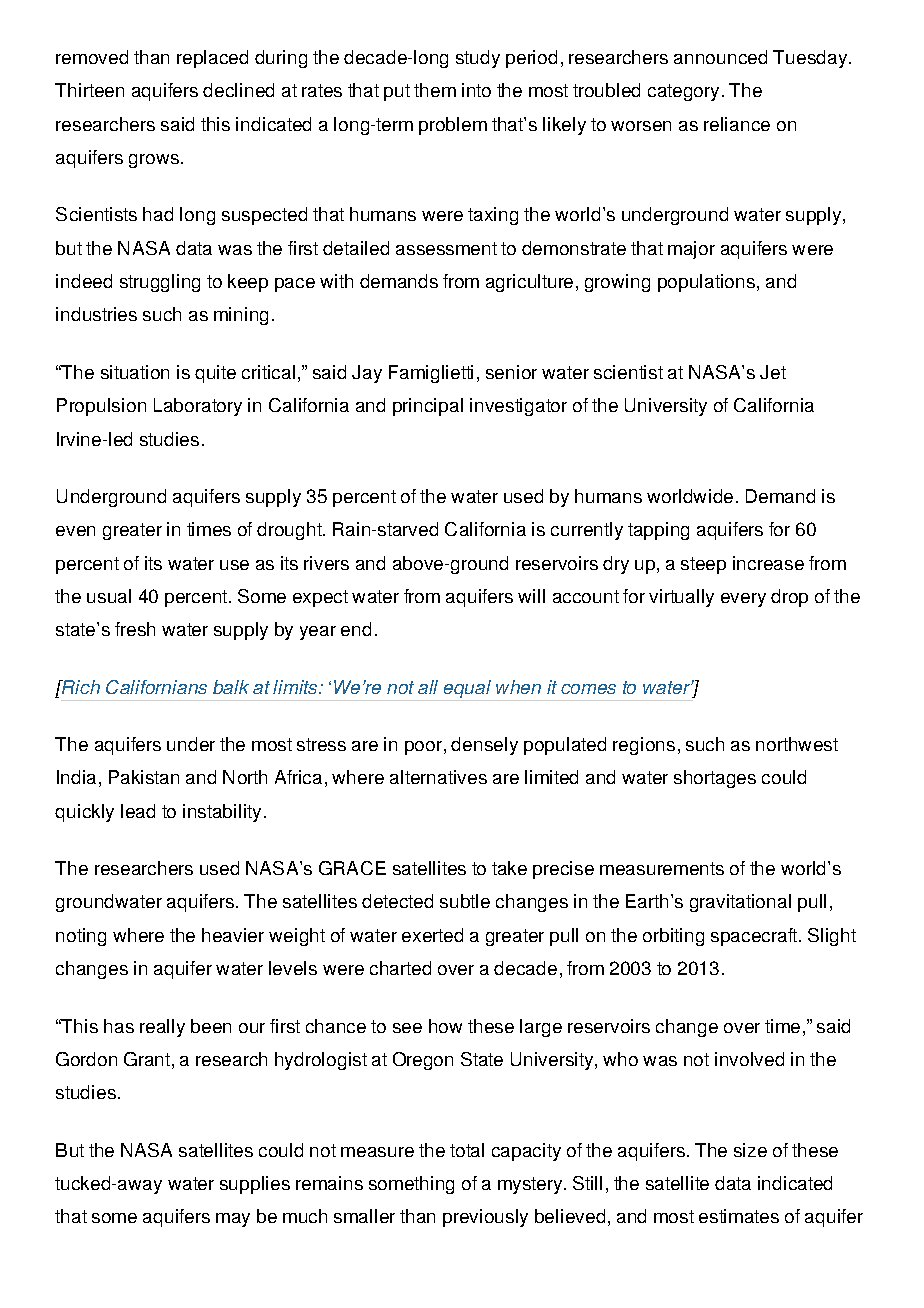  I want to click on them, so click(435, 90).
